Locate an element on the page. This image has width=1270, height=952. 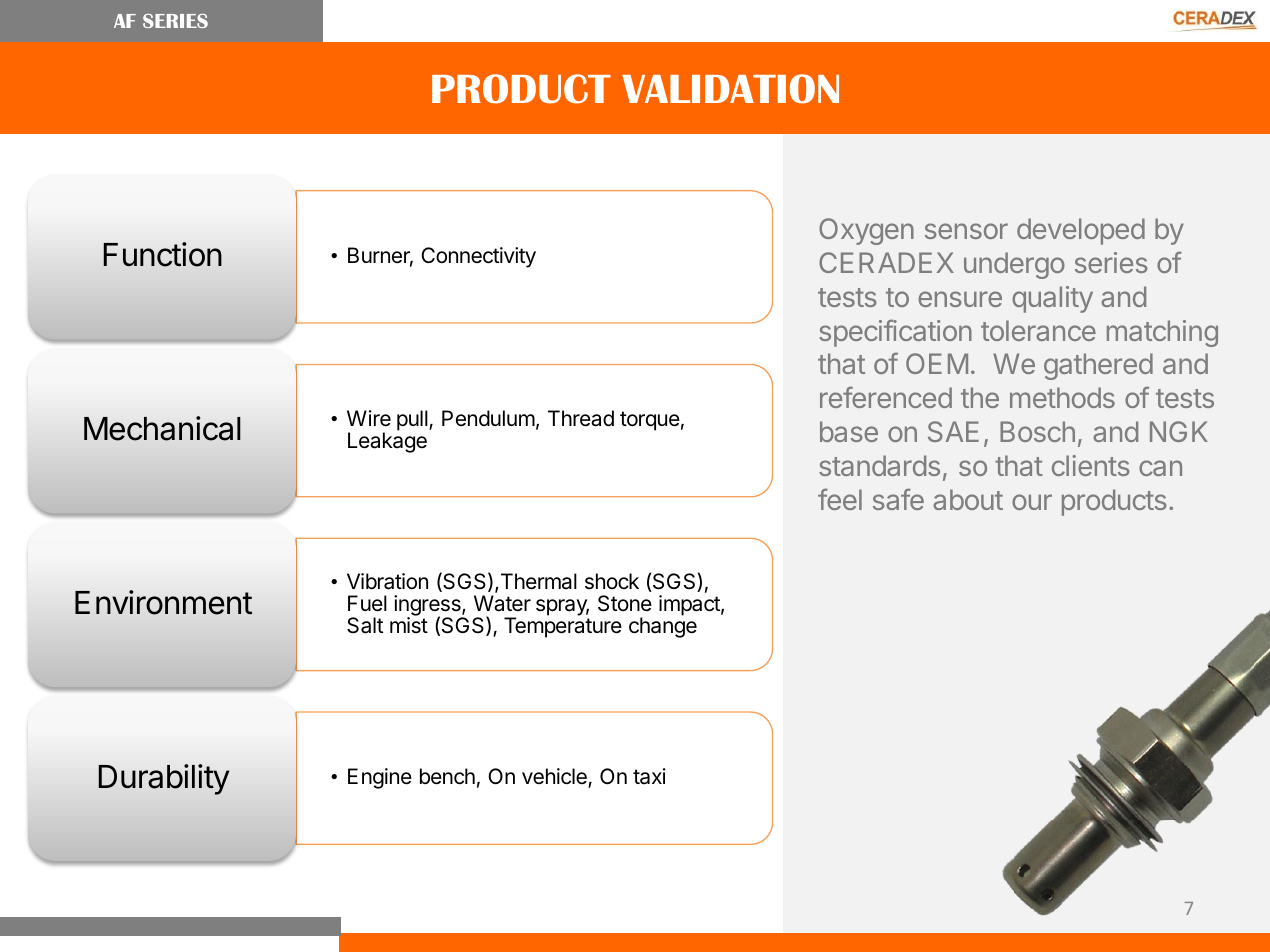
VALIDATION is located at coordinates (730, 89).
